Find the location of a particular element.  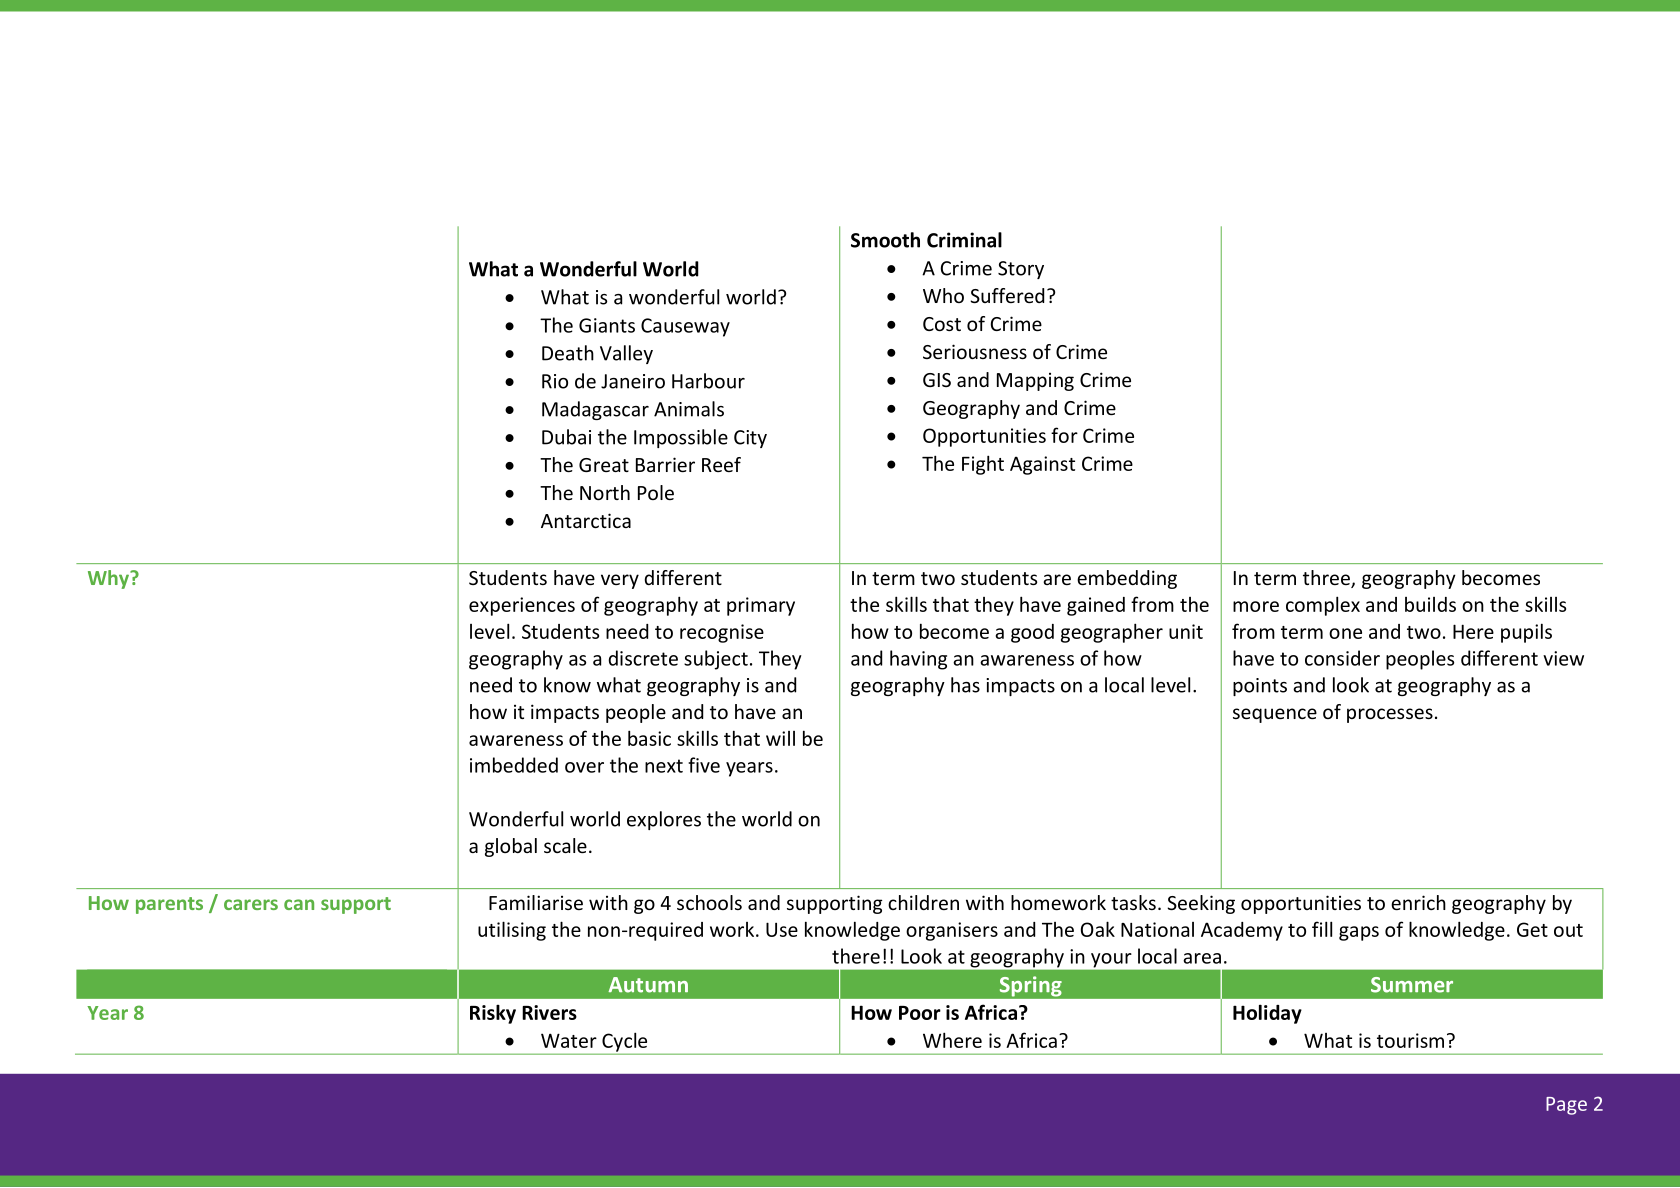

Story is located at coordinates (1021, 270).
